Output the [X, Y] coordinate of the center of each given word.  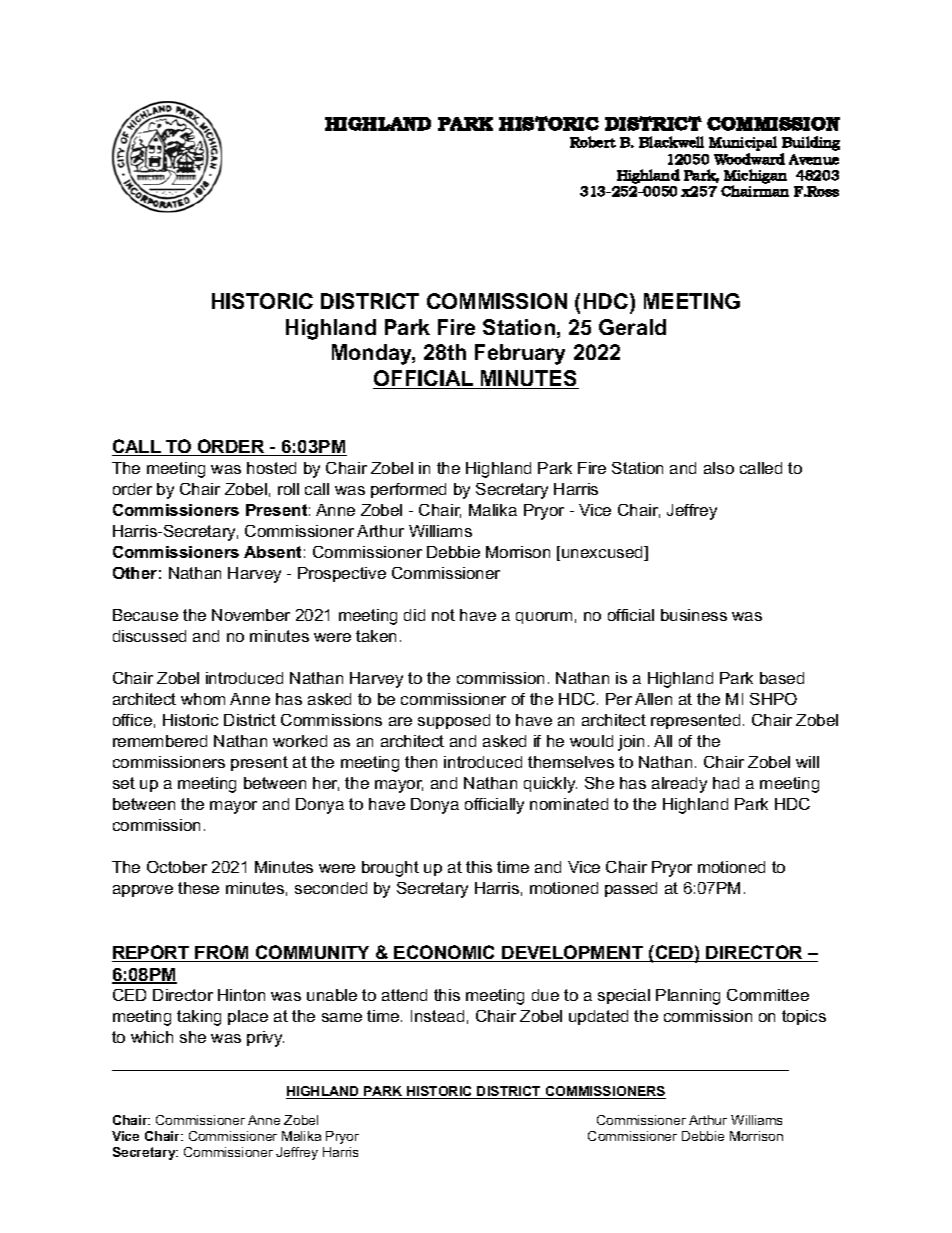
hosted [271, 468]
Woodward [749, 159]
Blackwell [671, 142]
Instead [437, 1016]
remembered [160, 741]
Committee [768, 995]
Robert [593, 142]
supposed [454, 721]
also [719, 468]
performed [408, 490]
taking [199, 1018]
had [726, 783]
